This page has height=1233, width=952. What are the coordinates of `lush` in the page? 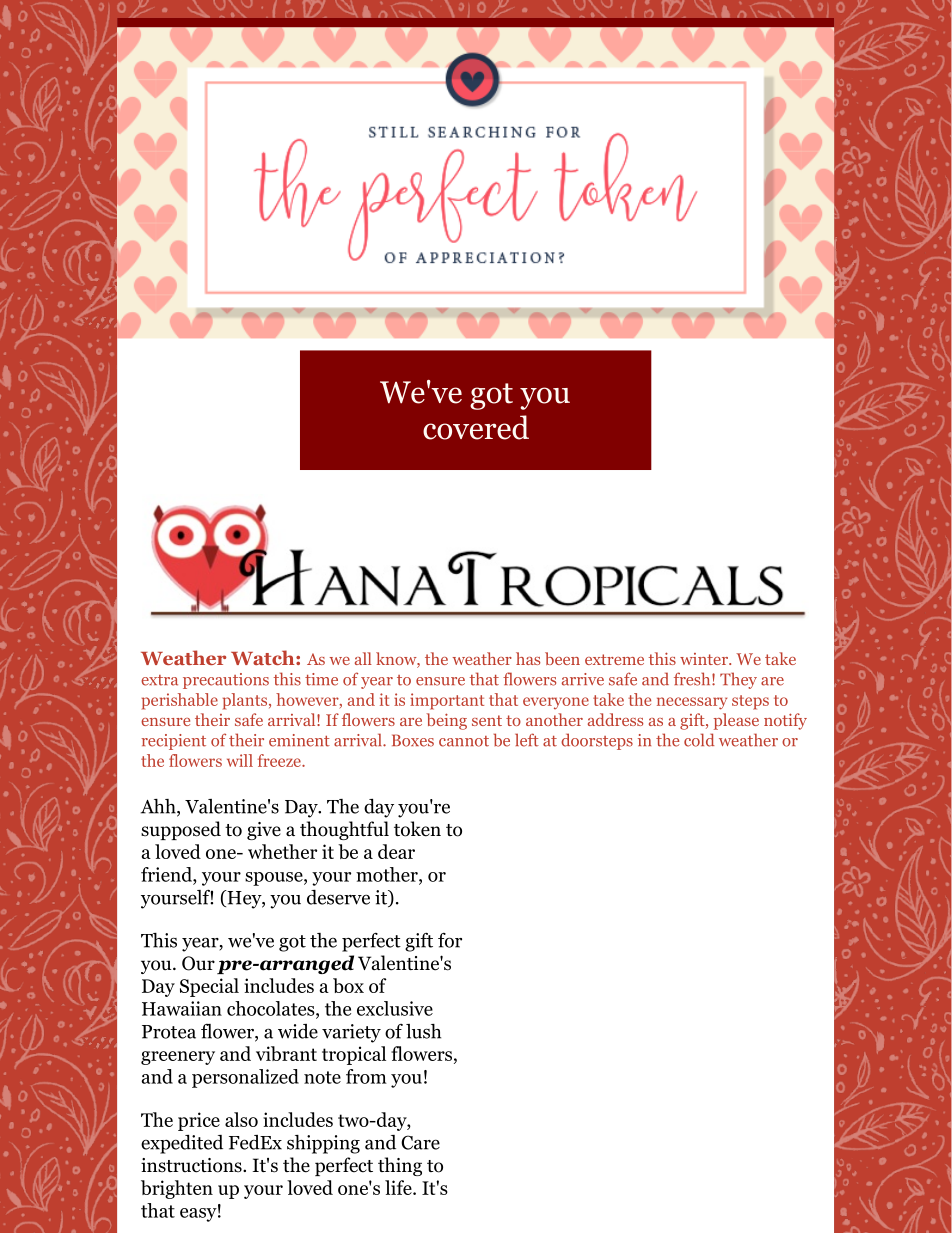 It's located at (423, 1031).
